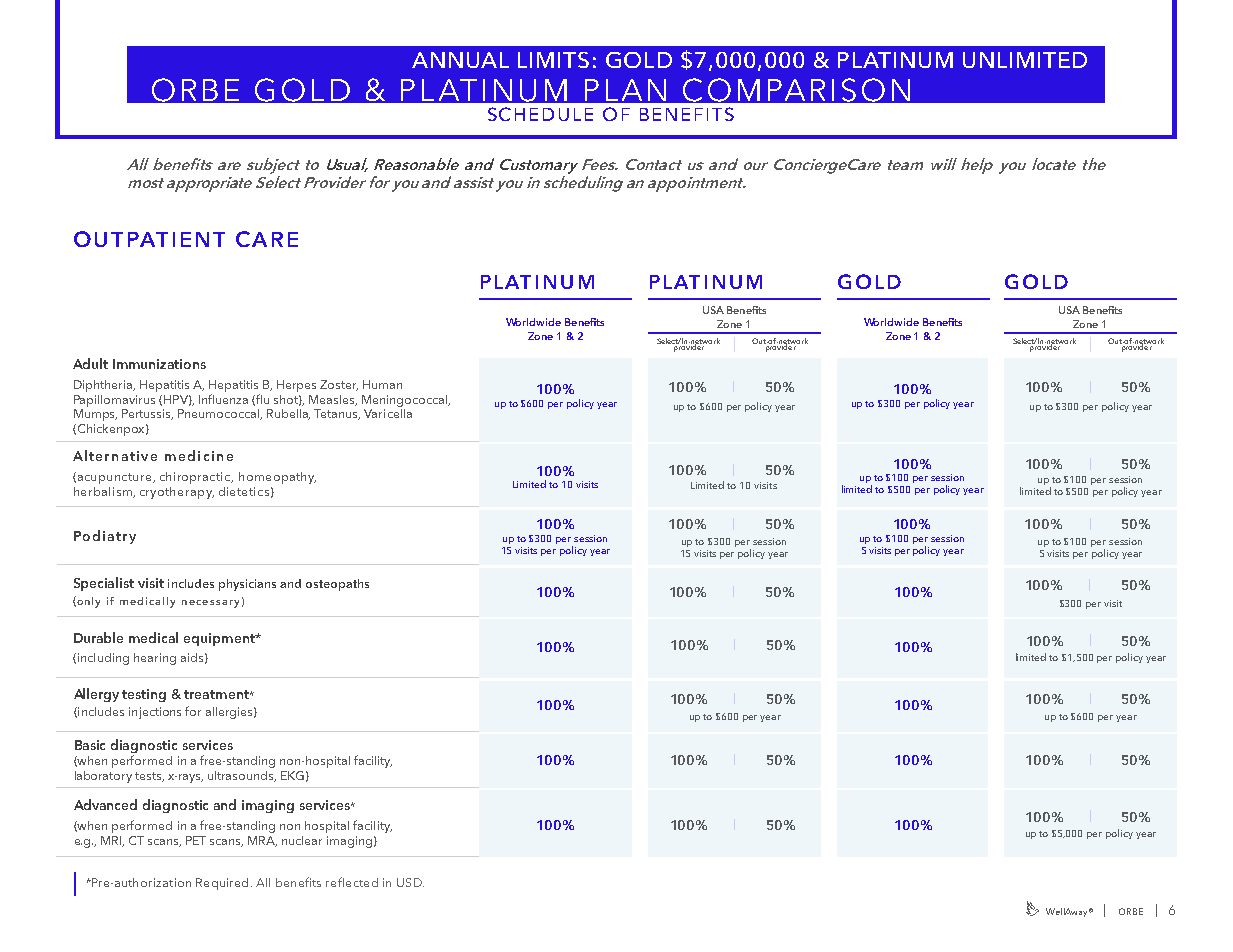 This screenshot has width=1233, height=952. What do you see at coordinates (339, 385) in the screenshot?
I see `Zoster` at bounding box center [339, 385].
